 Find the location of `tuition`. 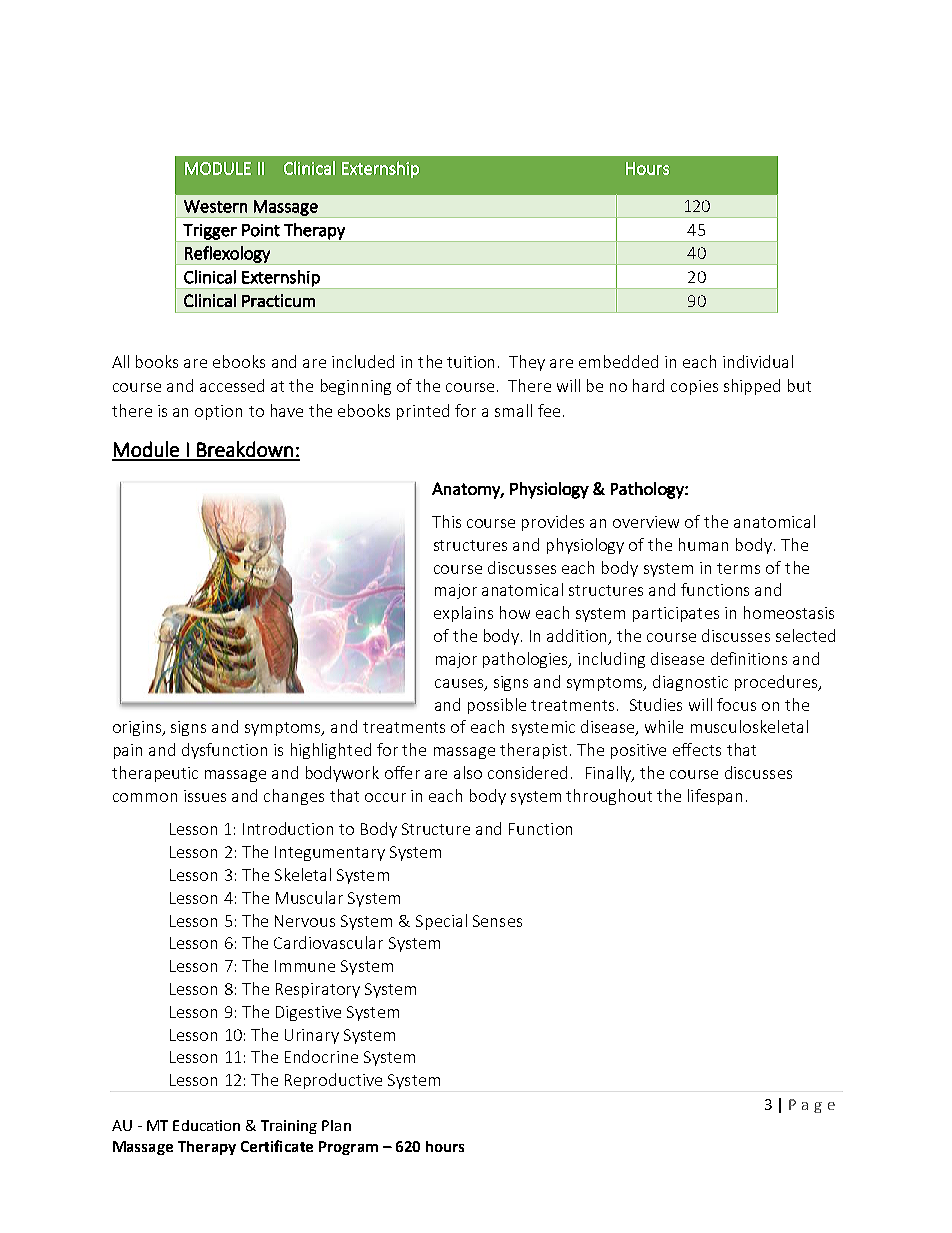

tuition is located at coordinates (470, 362).
